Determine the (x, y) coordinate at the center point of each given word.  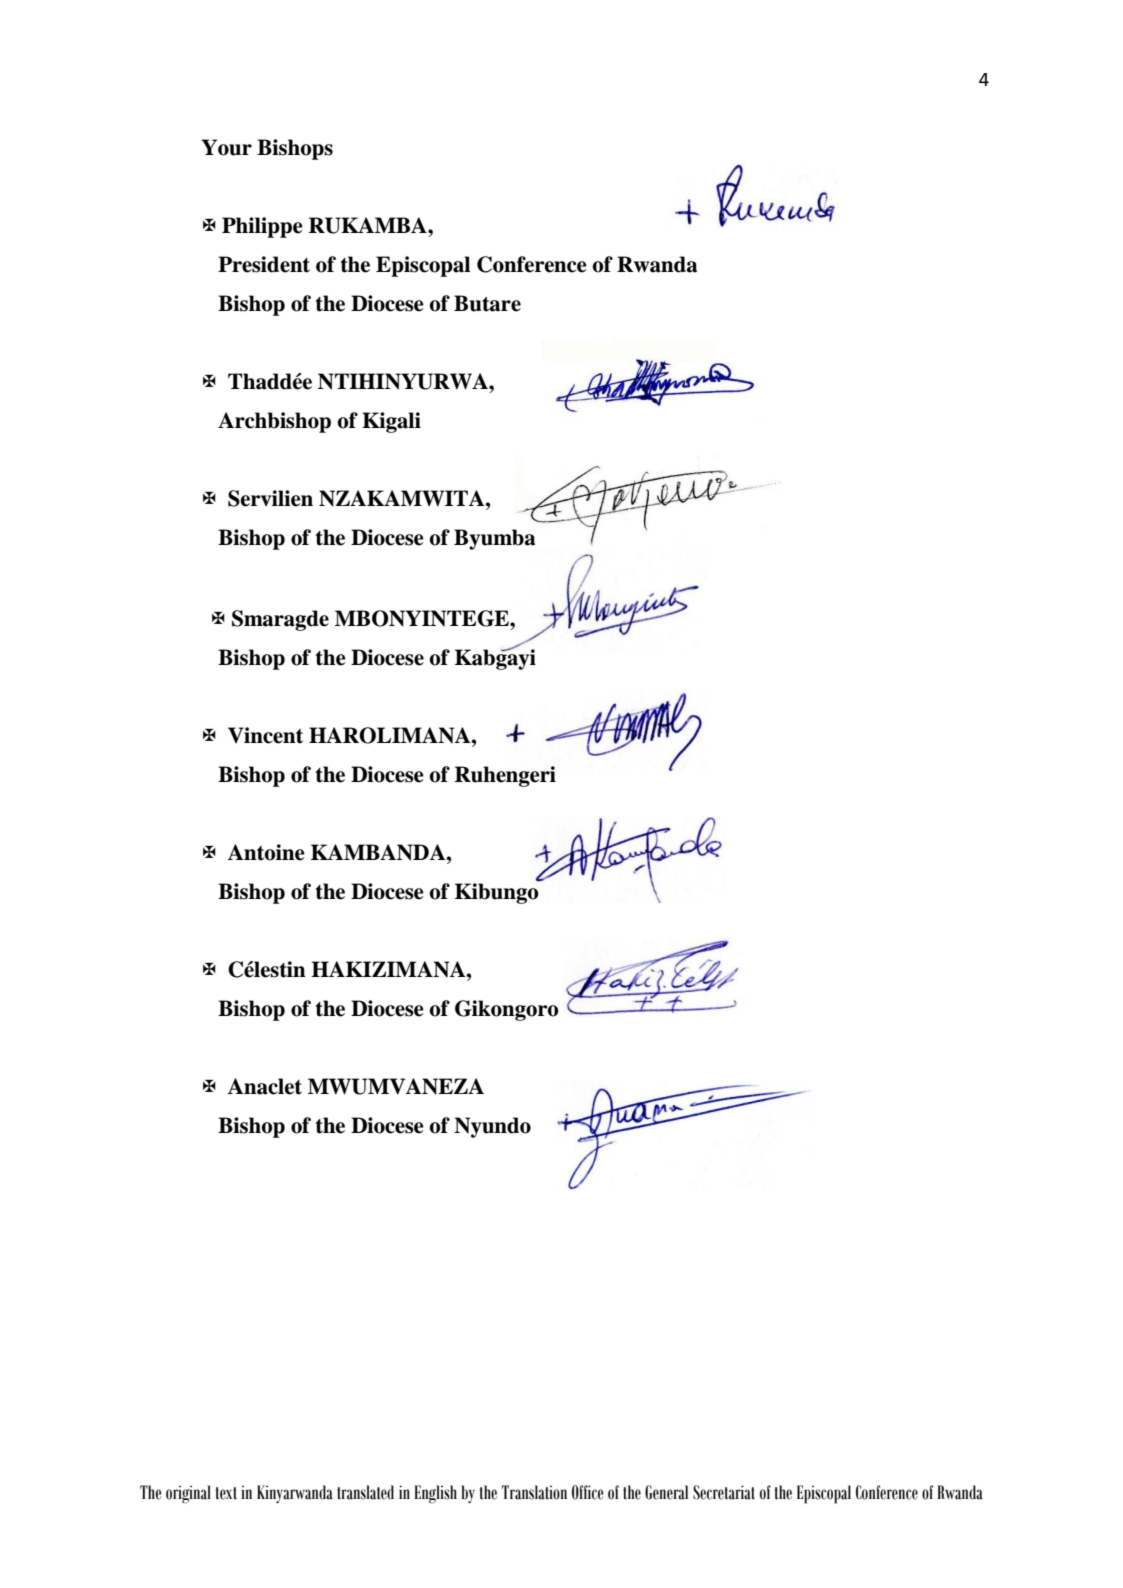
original (188, 1494)
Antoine (266, 852)
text (226, 1493)
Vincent (265, 735)
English (435, 1494)
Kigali (391, 422)
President (264, 264)
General (666, 1492)
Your (226, 147)
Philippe (262, 227)
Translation (534, 1492)
